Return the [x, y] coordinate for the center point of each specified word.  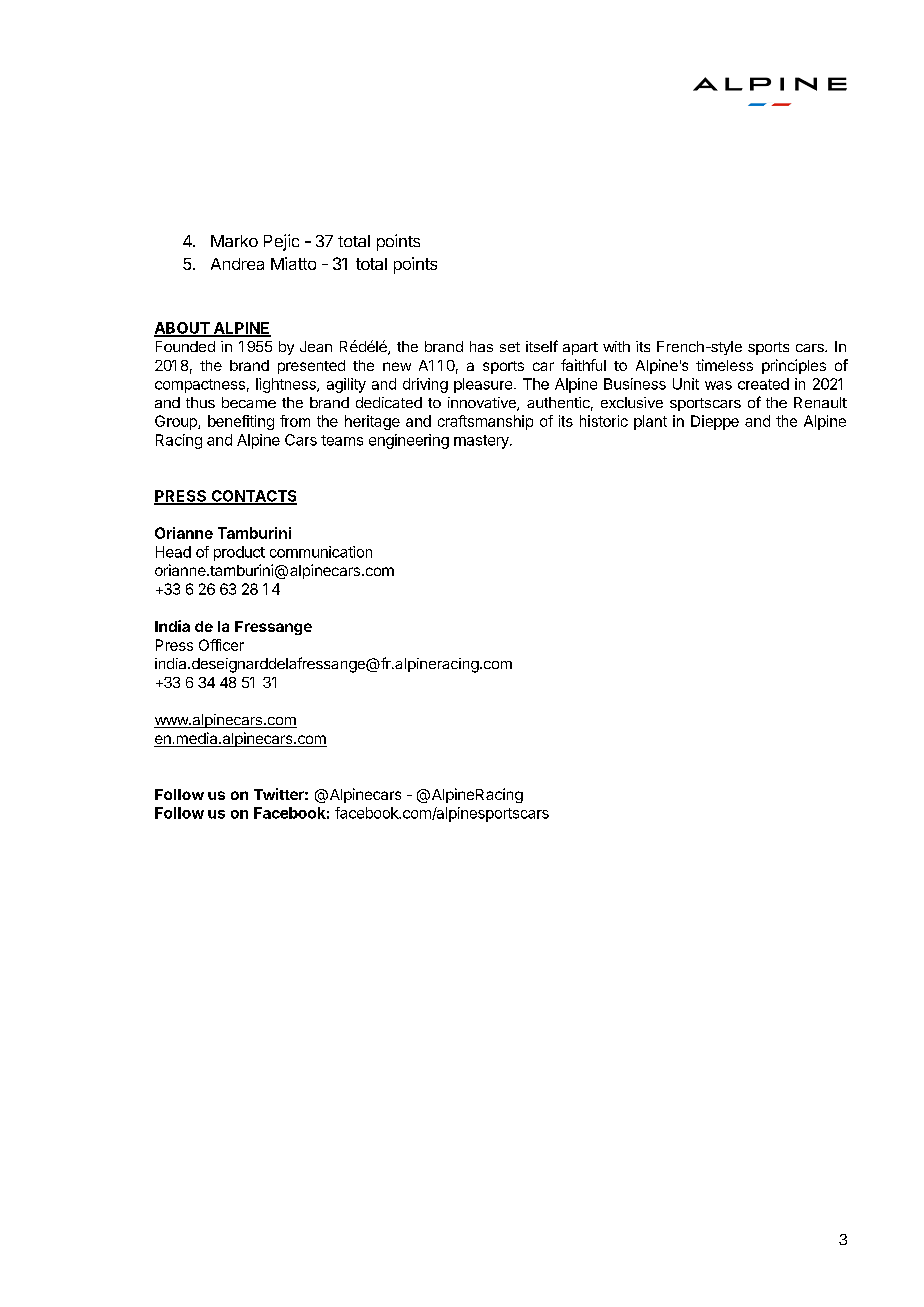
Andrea [237, 264]
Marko [234, 241]
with [616, 346]
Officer [221, 645]
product [239, 553]
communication [321, 552]
